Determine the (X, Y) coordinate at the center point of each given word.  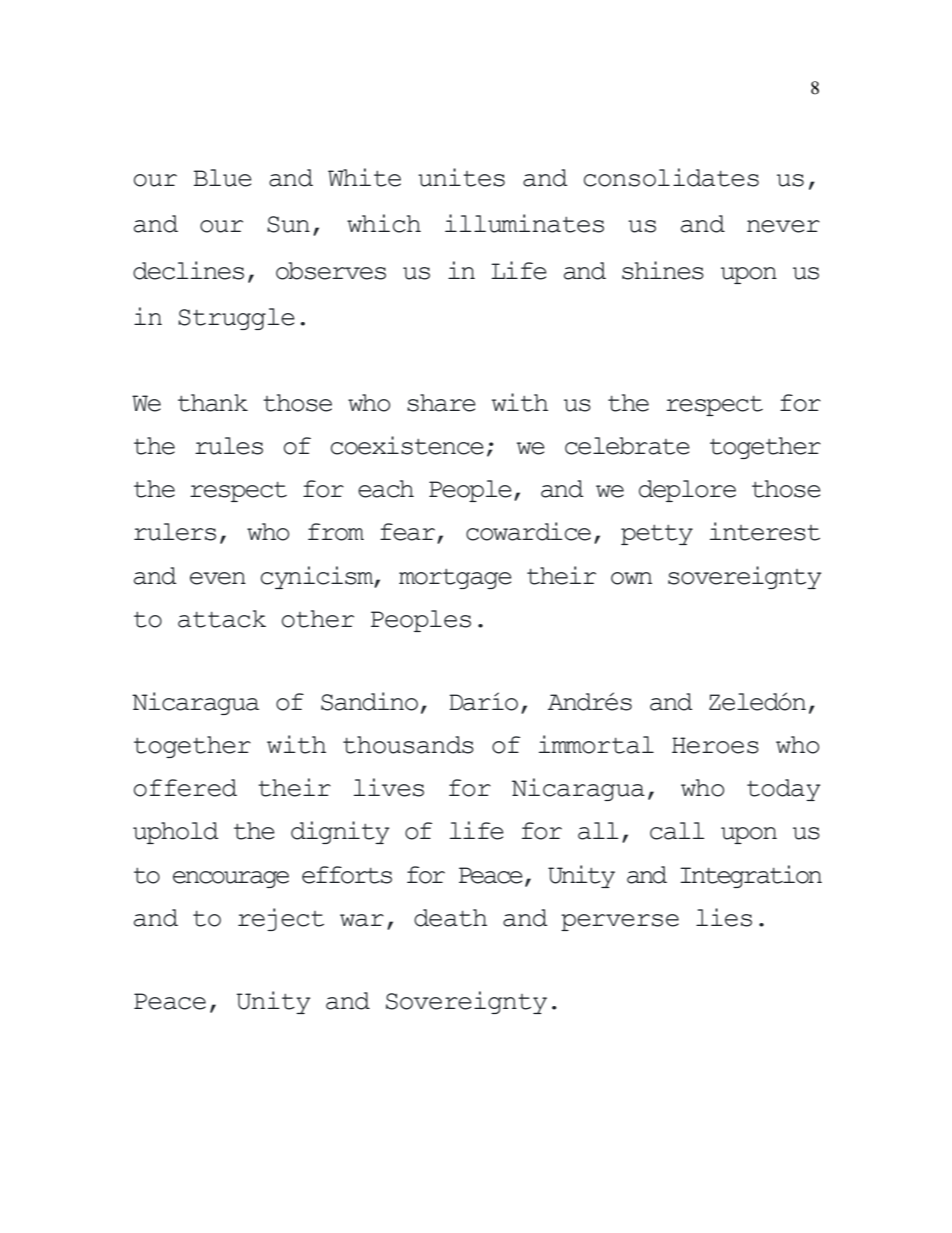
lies (724, 917)
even (218, 578)
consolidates (671, 177)
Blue (223, 178)
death (450, 918)
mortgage (455, 579)
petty (657, 535)
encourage (231, 879)
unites (461, 177)
